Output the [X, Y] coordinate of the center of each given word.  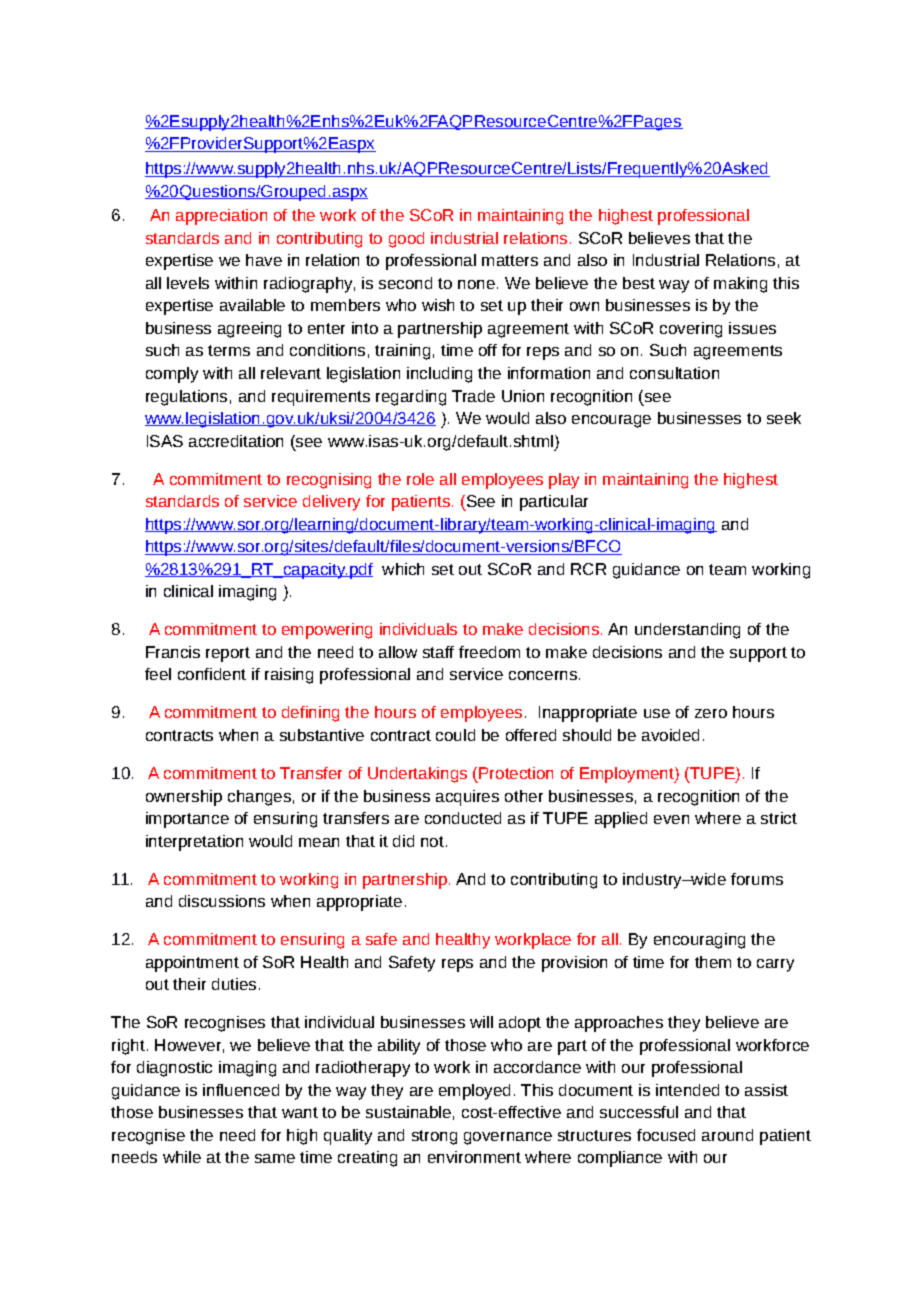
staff [438, 652]
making [740, 285]
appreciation [221, 217]
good [406, 240]
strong [434, 1137]
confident [212, 674]
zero [711, 713]
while [182, 1157]
